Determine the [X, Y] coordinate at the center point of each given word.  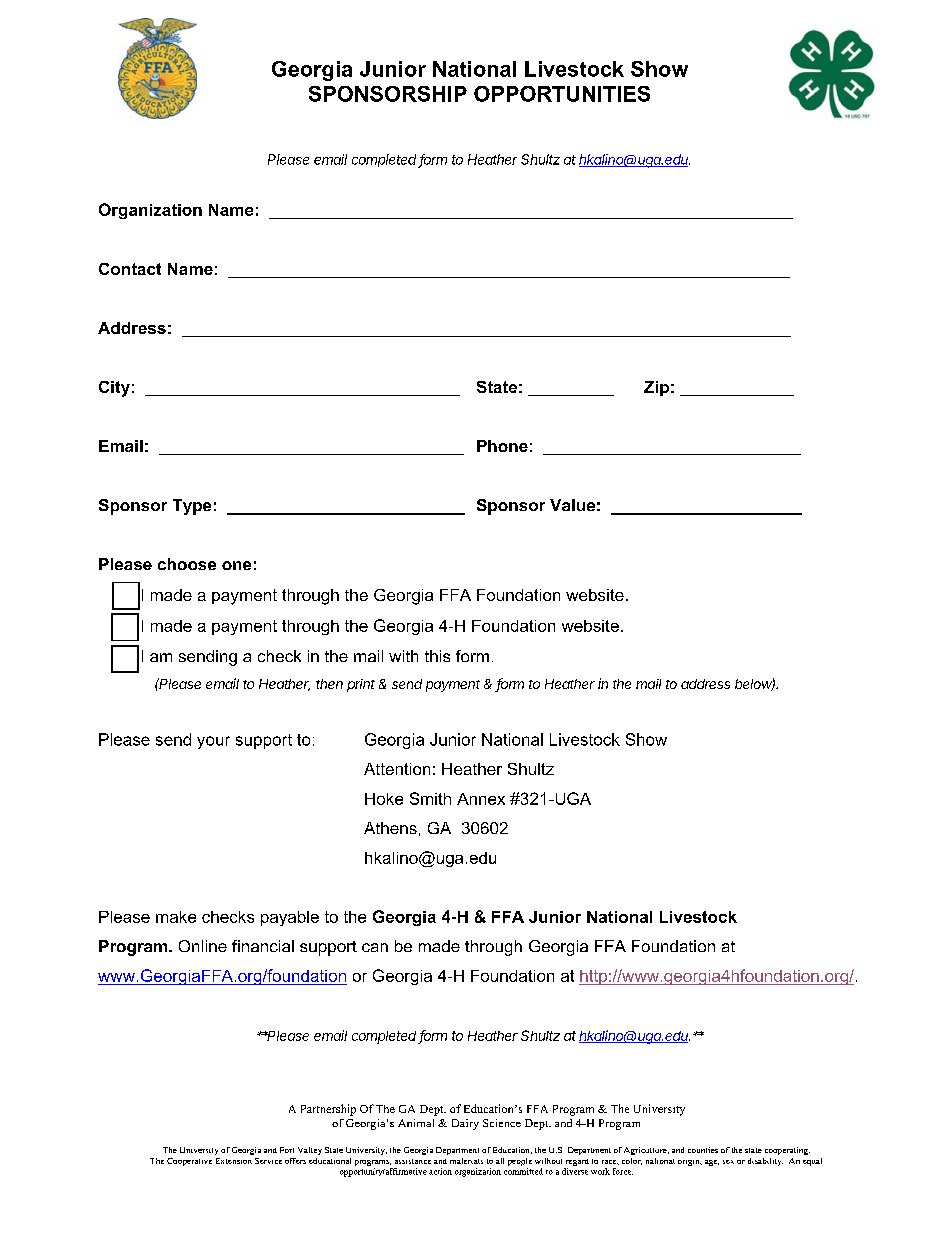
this [437, 656]
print [361, 685]
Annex [481, 799]
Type [192, 507]
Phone [502, 446]
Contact [130, 269]
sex [728, 1162]
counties [703, 1150]
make [176, 917]
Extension [234, 1161]
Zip [656, 388]
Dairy [465, 1124]
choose [187, 564]
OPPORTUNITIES [562, 94]
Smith [430, 798]
